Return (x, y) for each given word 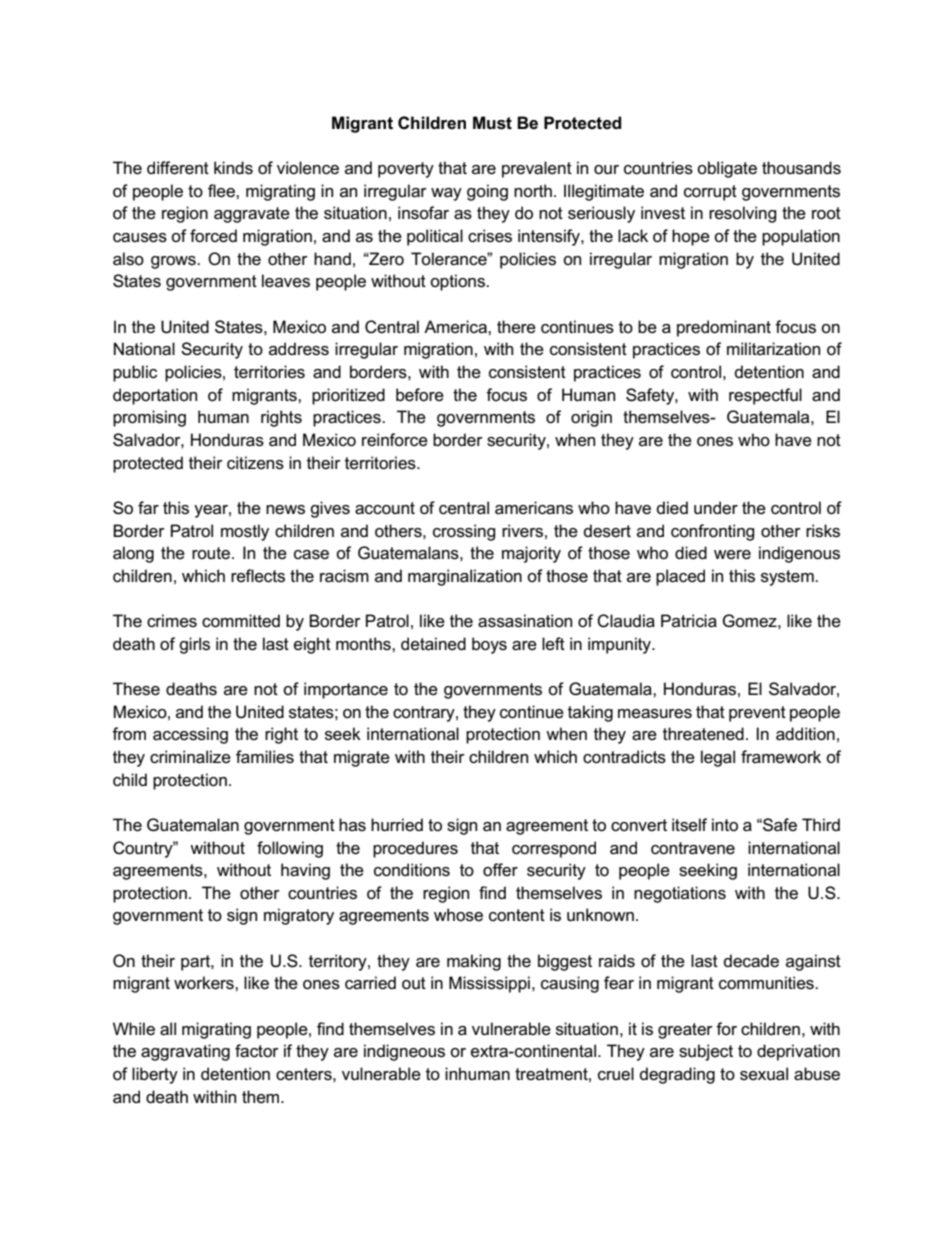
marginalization (465, 577)
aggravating (185, 1052)
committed (241, 621)
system (788, 578)
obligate (727, 169)
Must (492, 123)
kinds (233, 168)
